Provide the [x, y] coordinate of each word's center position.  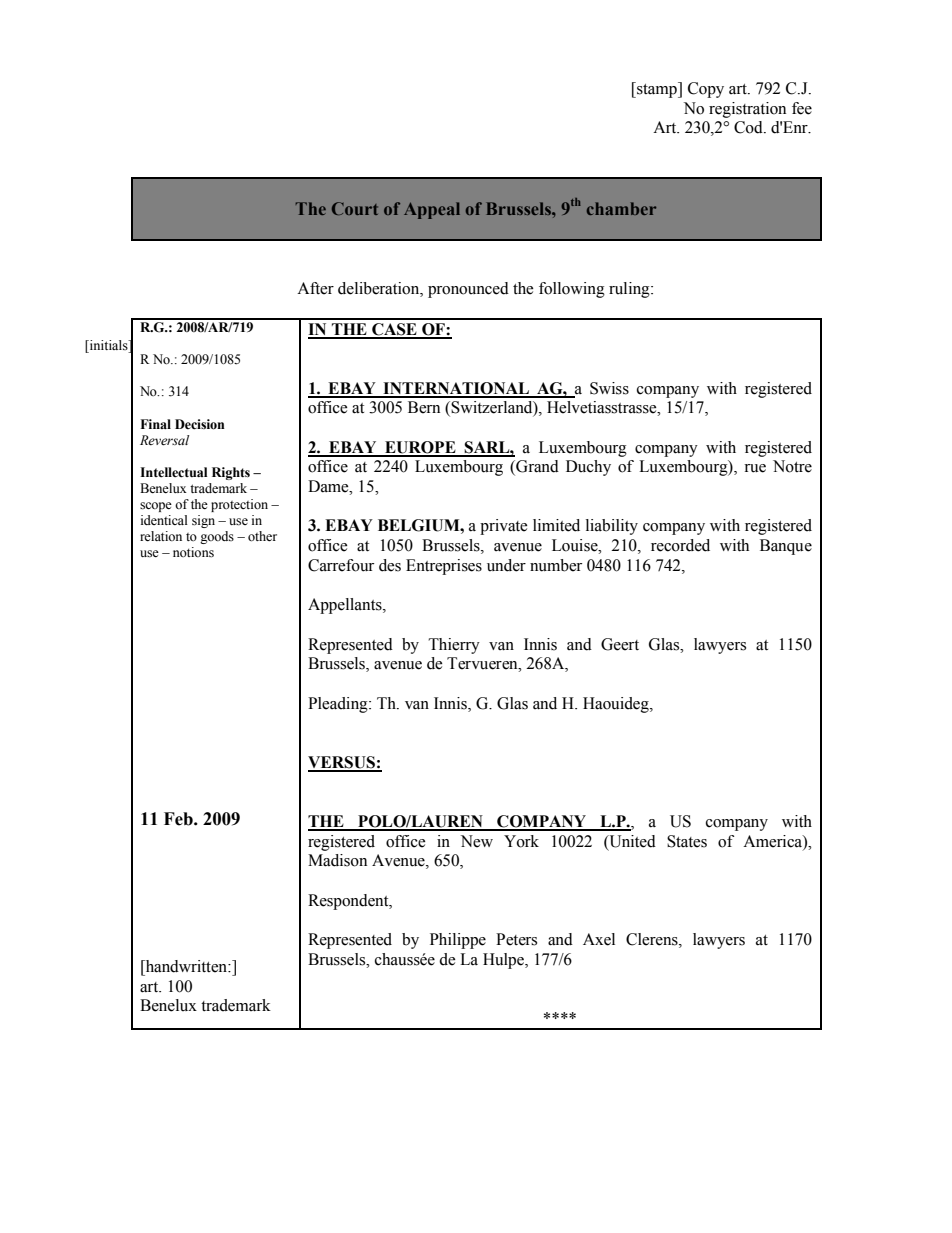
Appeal [432, 210]
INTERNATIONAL [456, 389]
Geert [620, 644]
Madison [337, 860]
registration [747, 110]
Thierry [454, 646]
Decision [200, 424]
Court [355, 208]
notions [193, 552]
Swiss [609, 388]
